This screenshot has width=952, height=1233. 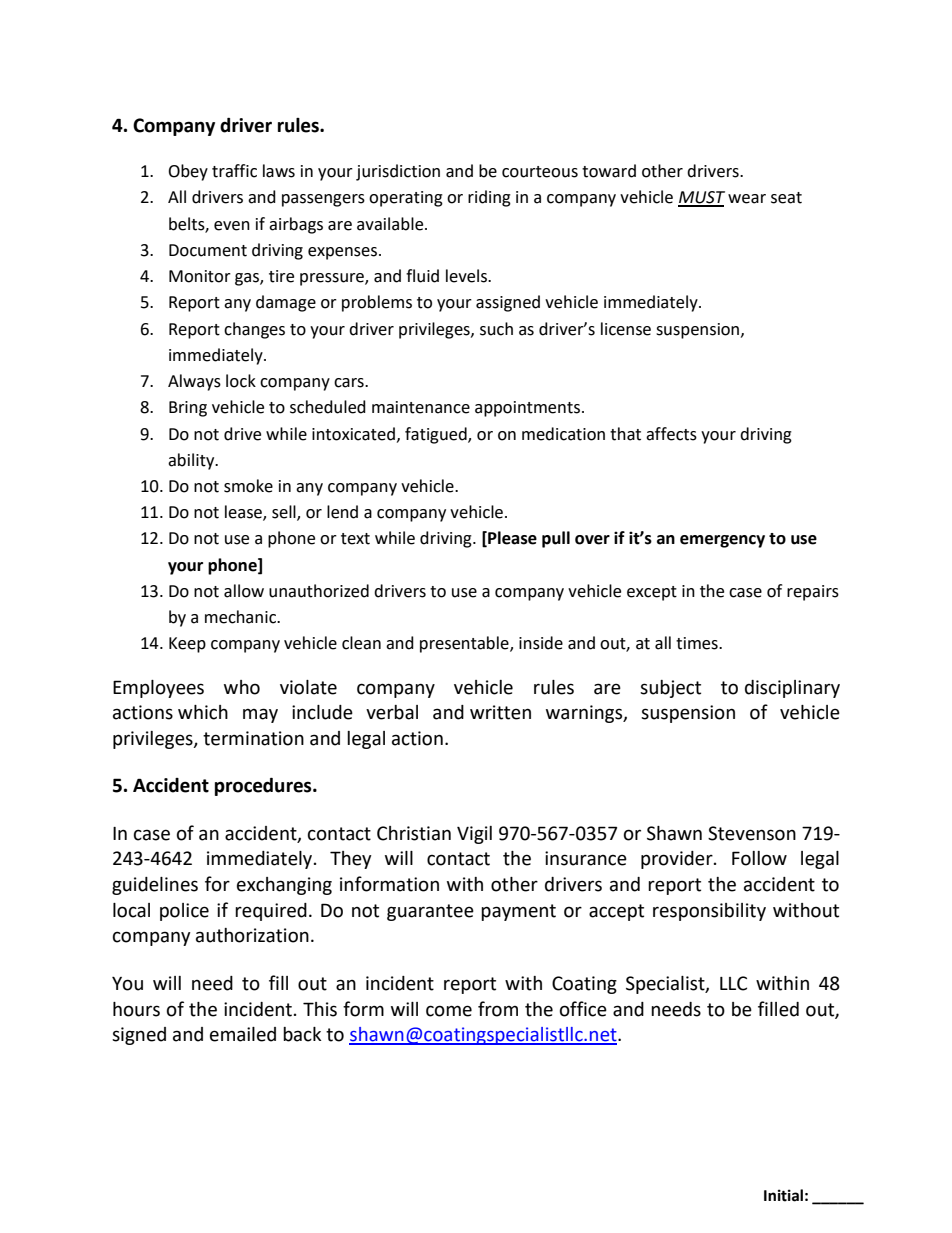 I want to click on written, so click(x=500, y=712).
